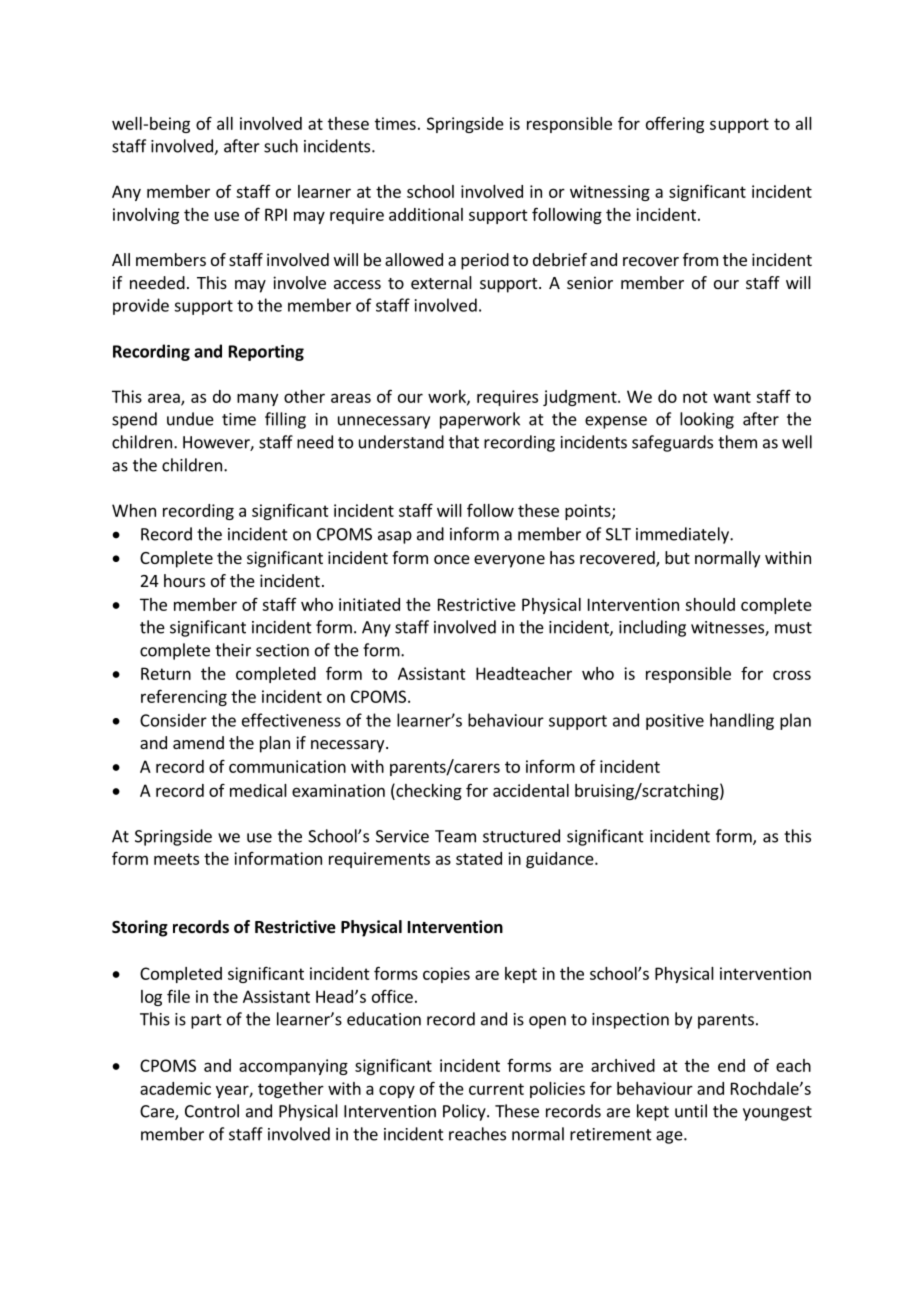 The image size is (924, 1308). I want to click on Policy, so click(465, 1112).
